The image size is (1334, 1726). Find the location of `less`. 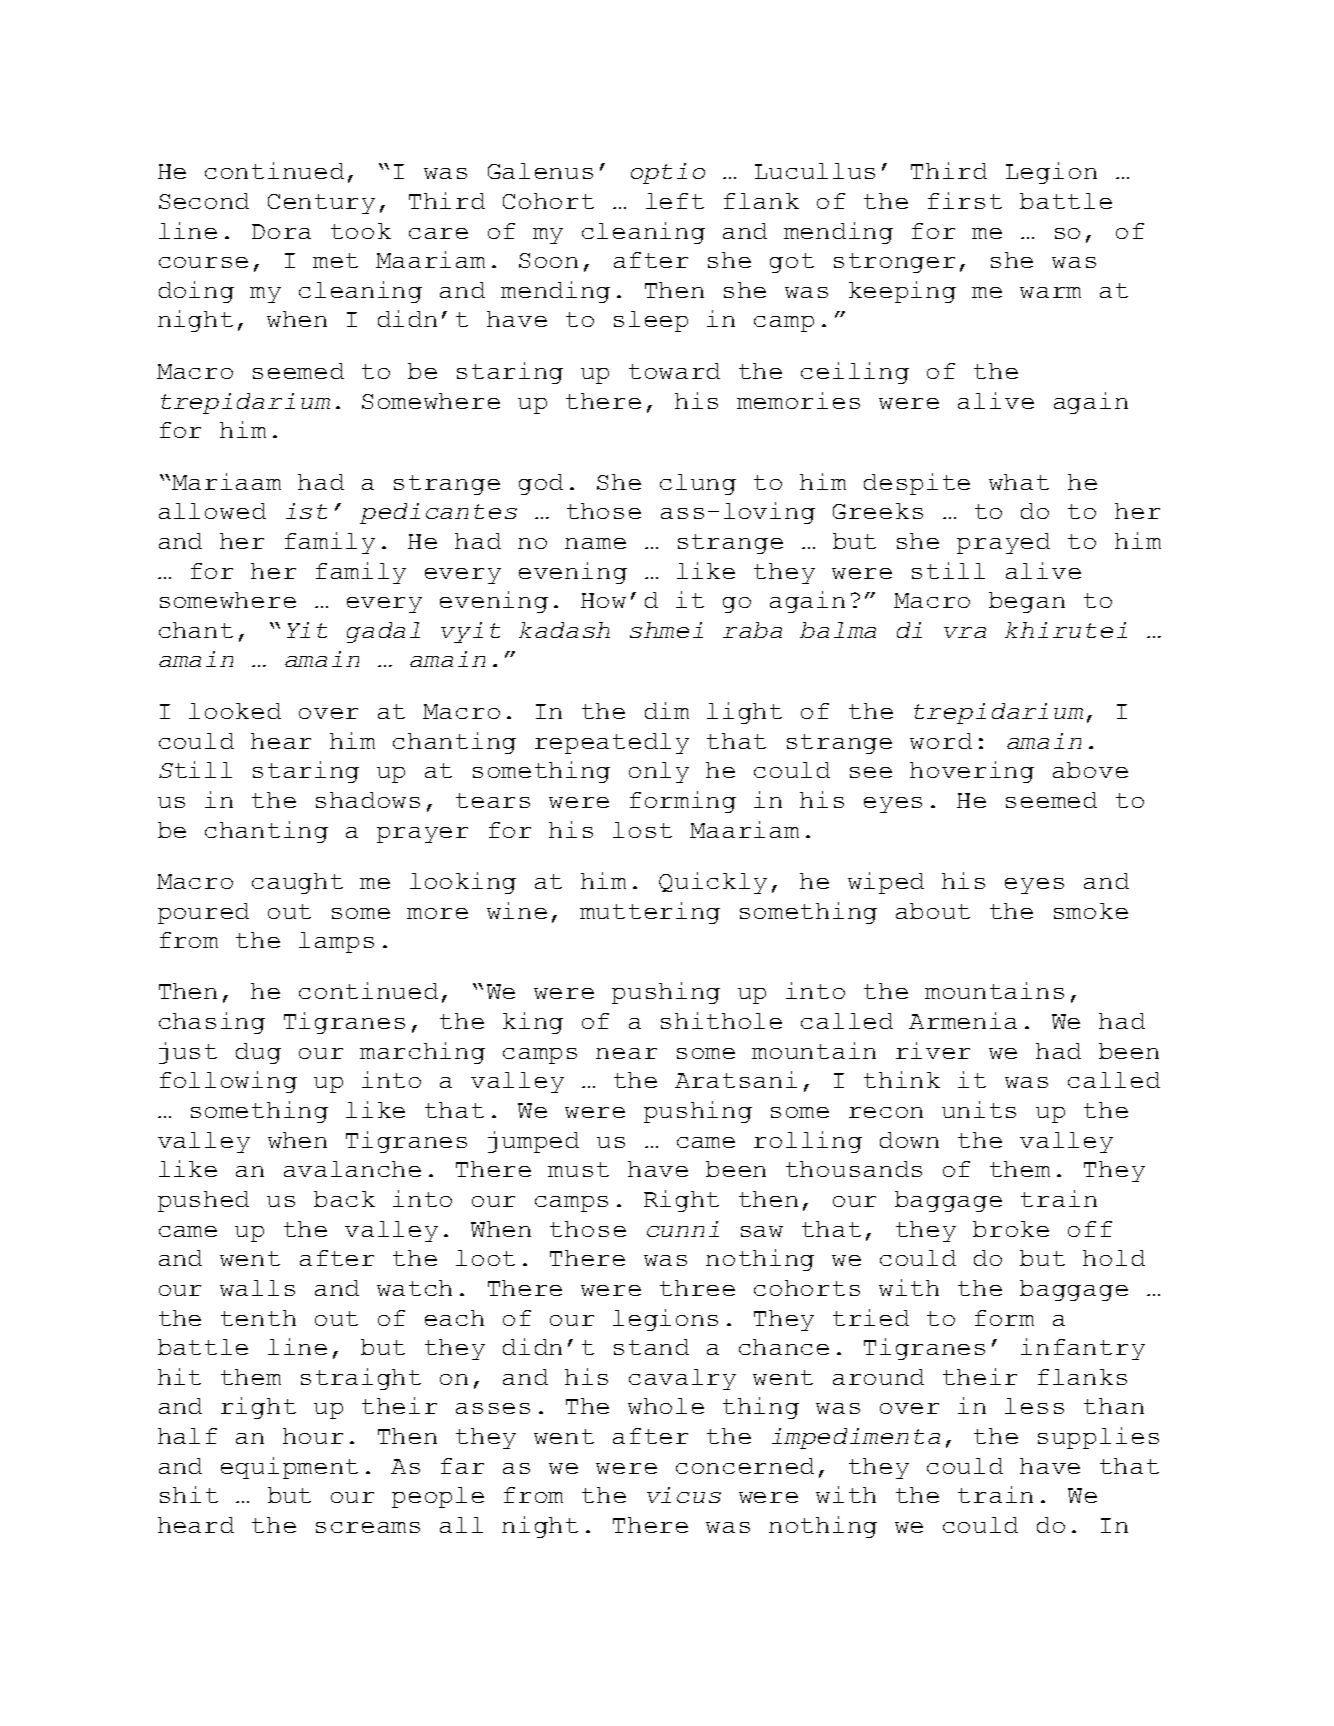

less is located at coordinates (1034, 1406).
